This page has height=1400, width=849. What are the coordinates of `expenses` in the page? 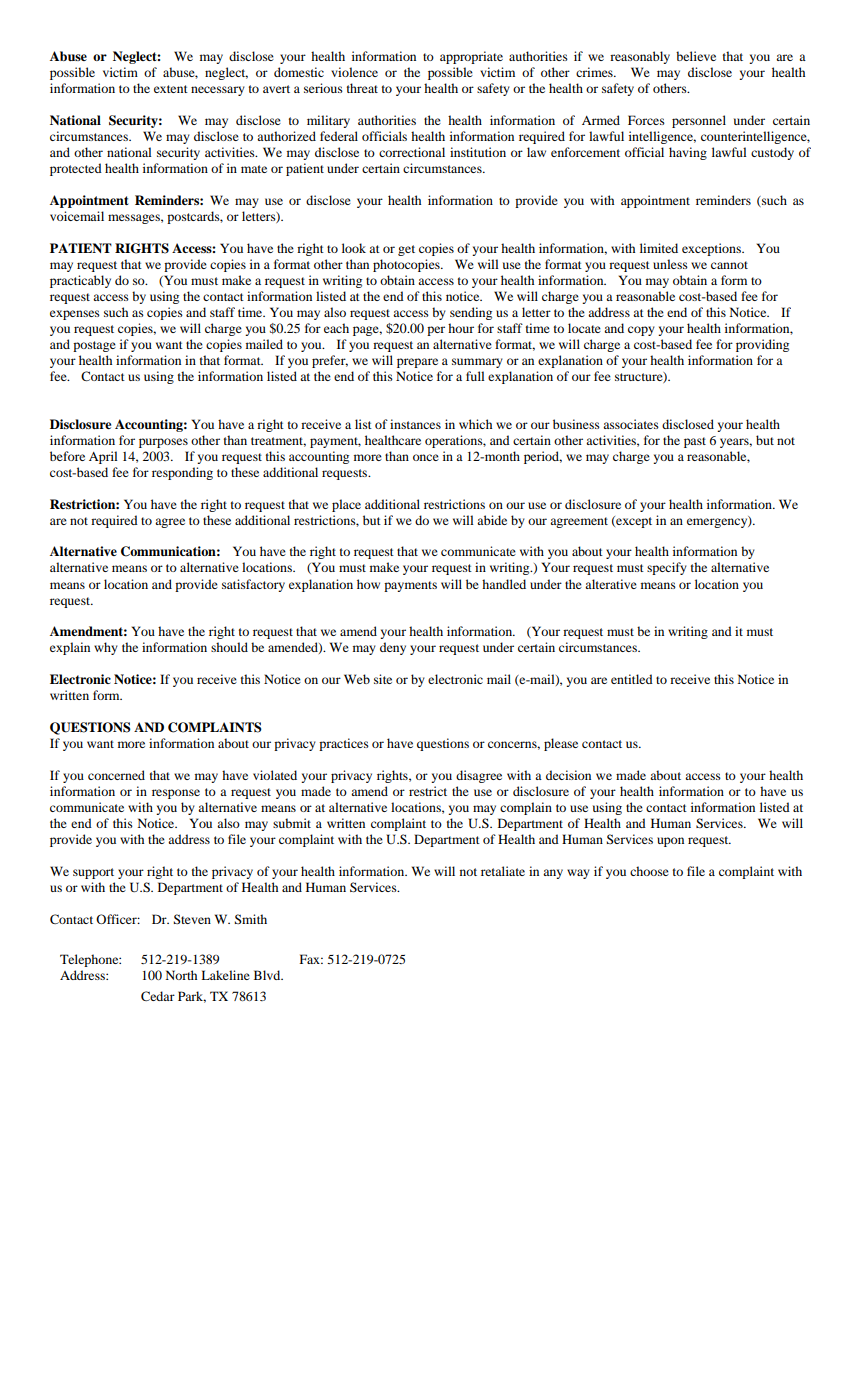 It's located at (75, 315).
